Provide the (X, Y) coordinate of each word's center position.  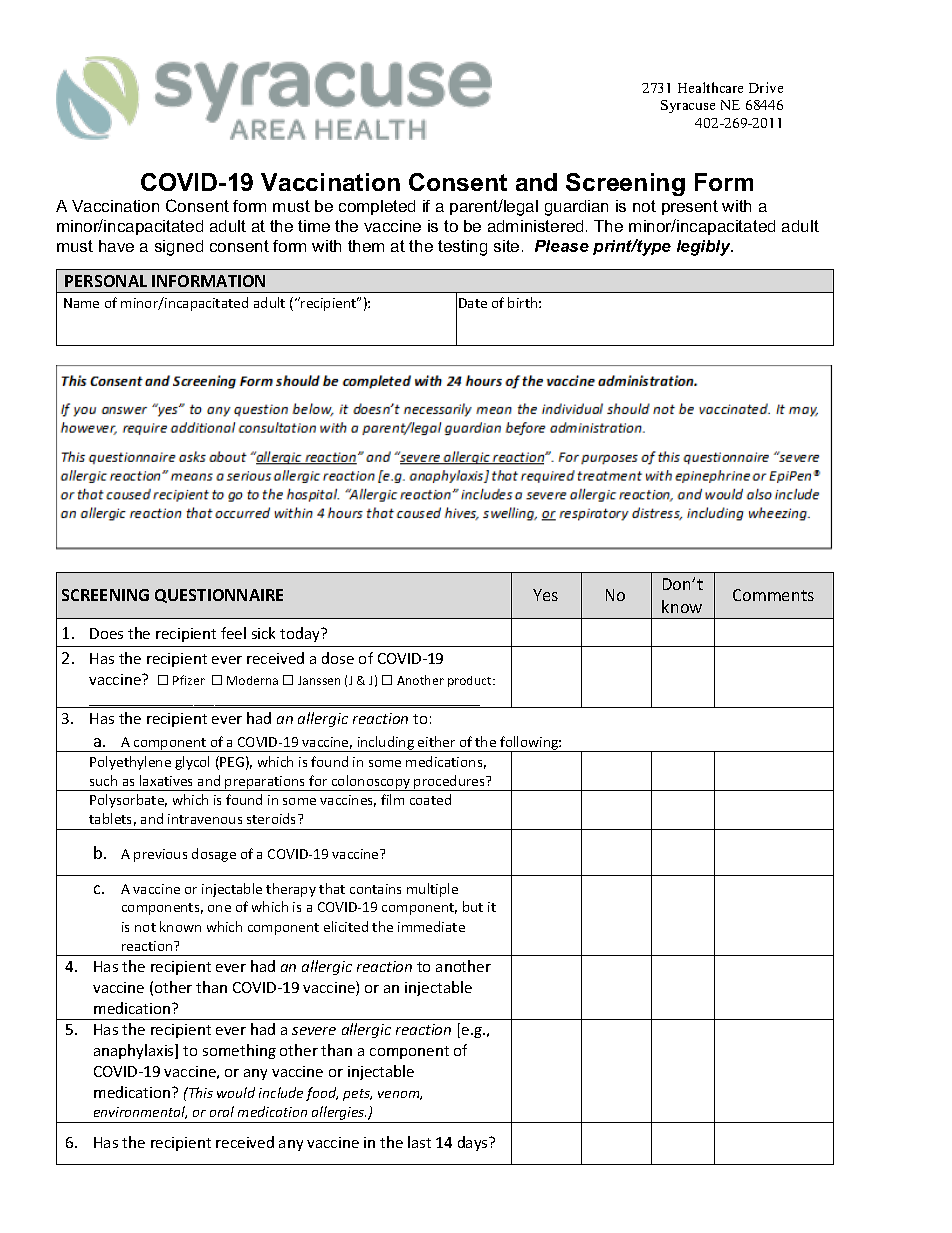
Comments (773, 595)
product (471, 681)
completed (377, 207)
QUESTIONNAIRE (219, 596)
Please (562, 246)
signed (179, 248)
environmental (140, 1112)
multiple (432, 890)
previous (160, 855)
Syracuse (688, 106)
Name (81, 303)
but (473, 906)
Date (473, 303)
